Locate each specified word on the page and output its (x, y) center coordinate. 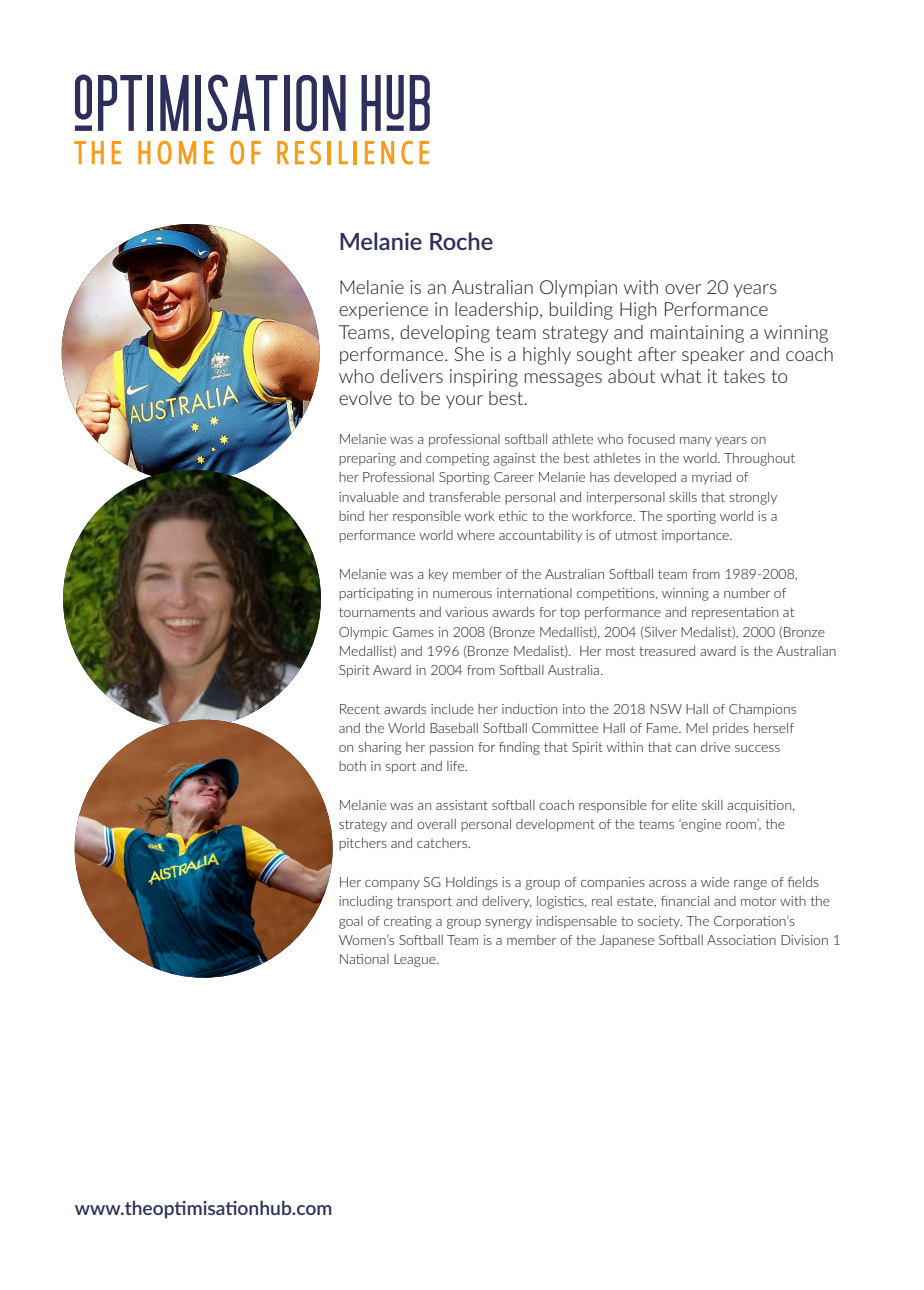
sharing (379, 748)
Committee (565, 728)
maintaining (697, 334)
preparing (367, 459)
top (570, 614)
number (747, 593)
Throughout (759, 459)
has (600, 477)
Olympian (578, 289)
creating (408, 922)
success (757, 748)
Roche (461, 241)
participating (376, 594)
